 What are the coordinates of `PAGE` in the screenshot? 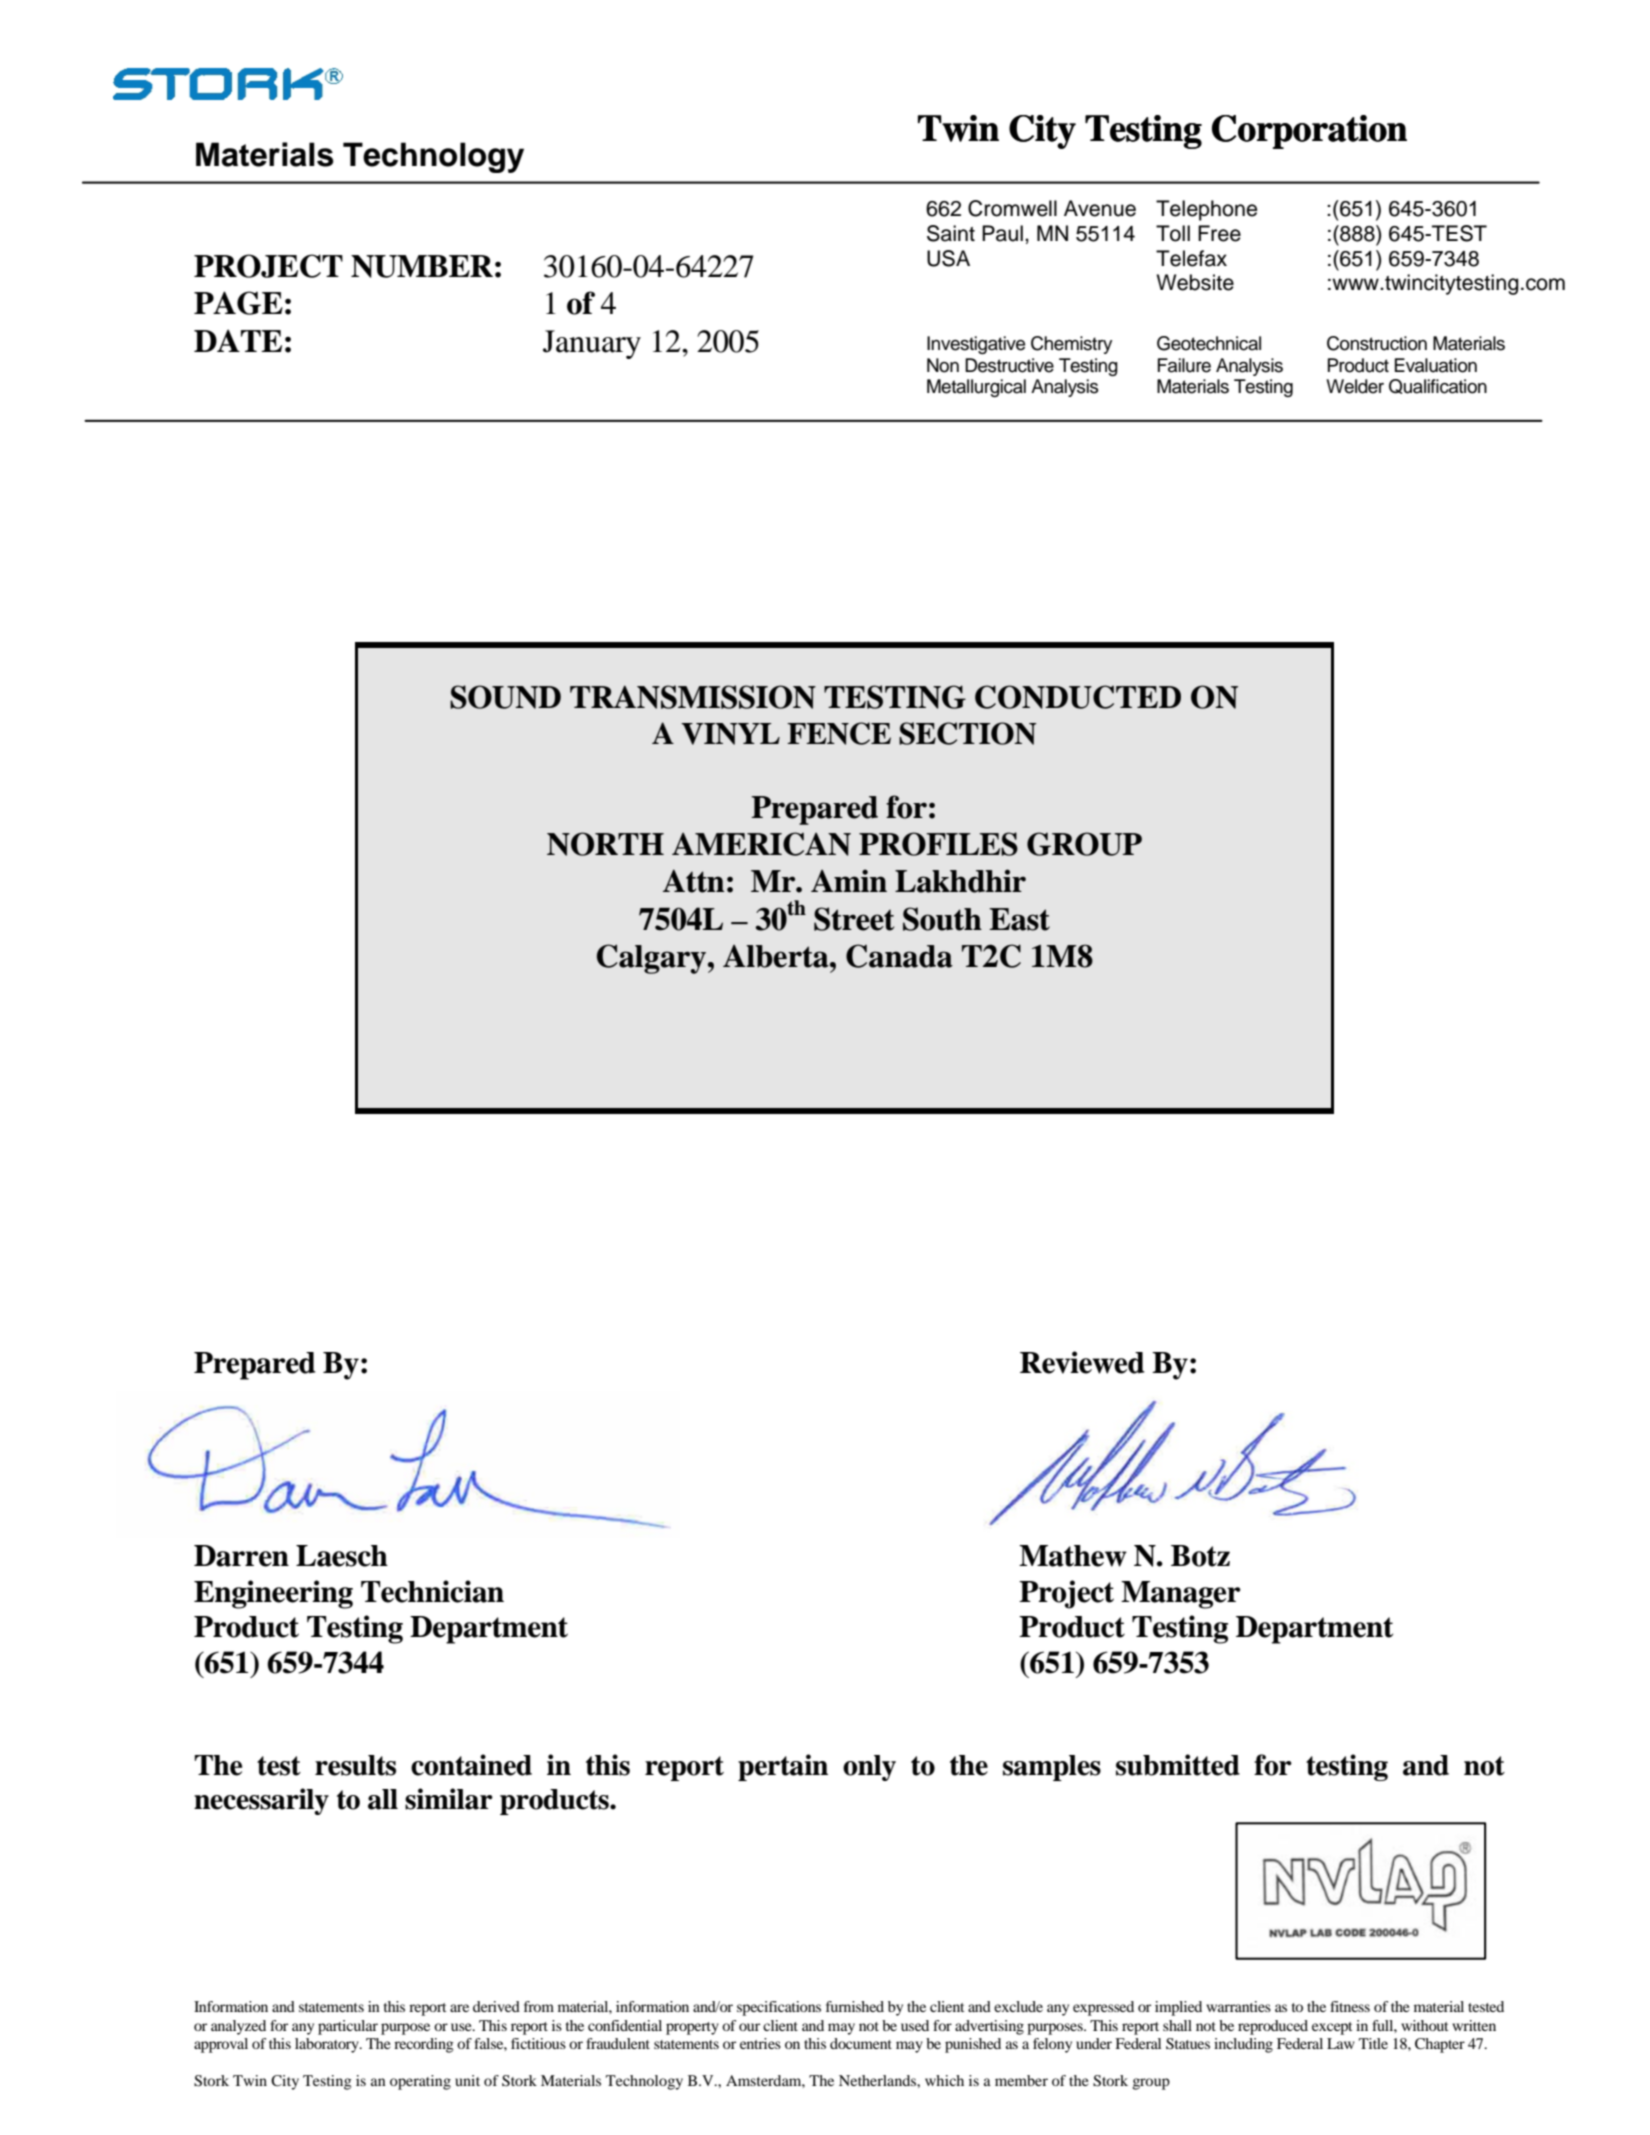 It's located at (238, 303).
